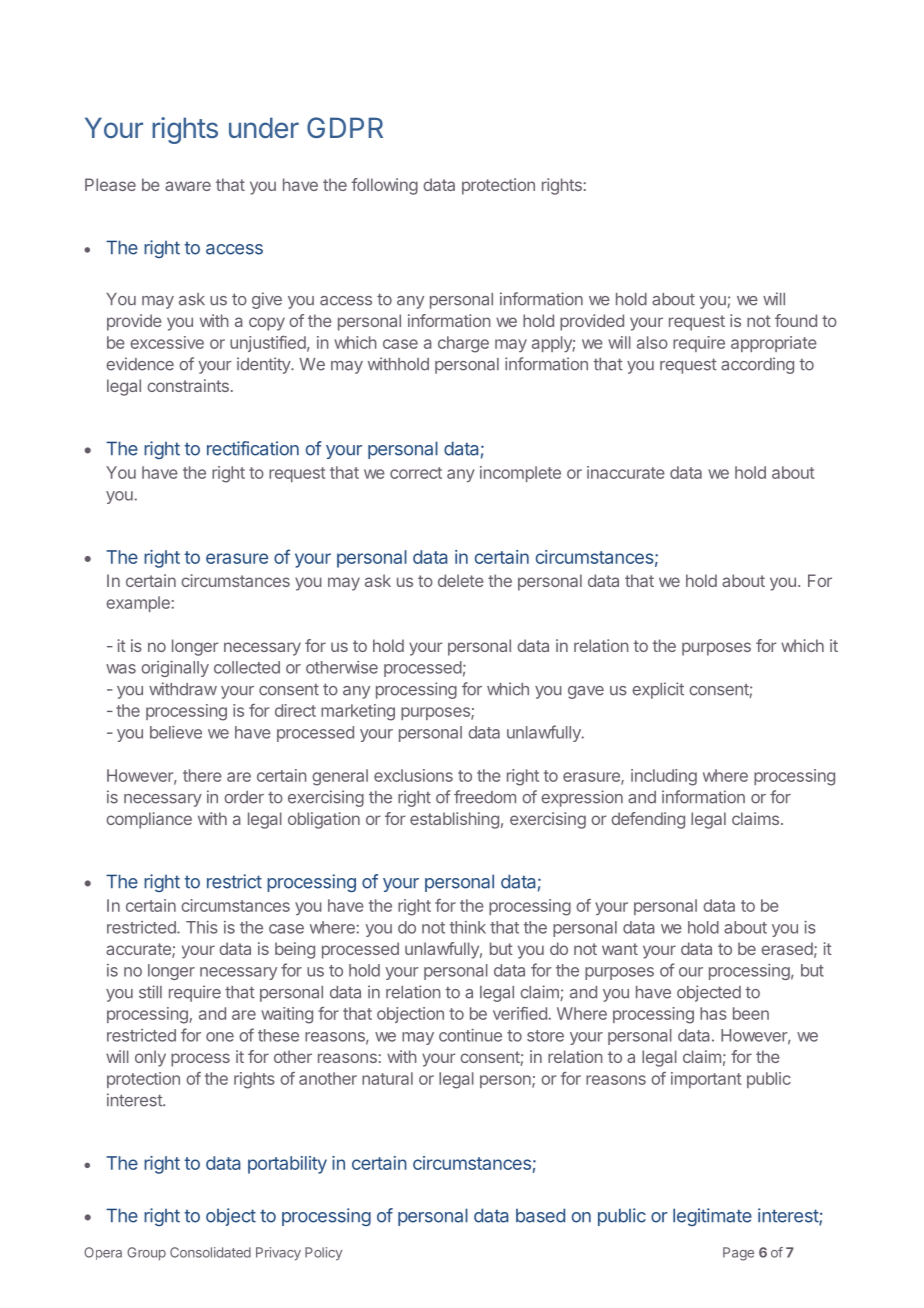 The image size is (924, 1308). What do you see at coordinates (175, 669) in the screenshot?
I see `originally` at bounding box center [175, 669].
